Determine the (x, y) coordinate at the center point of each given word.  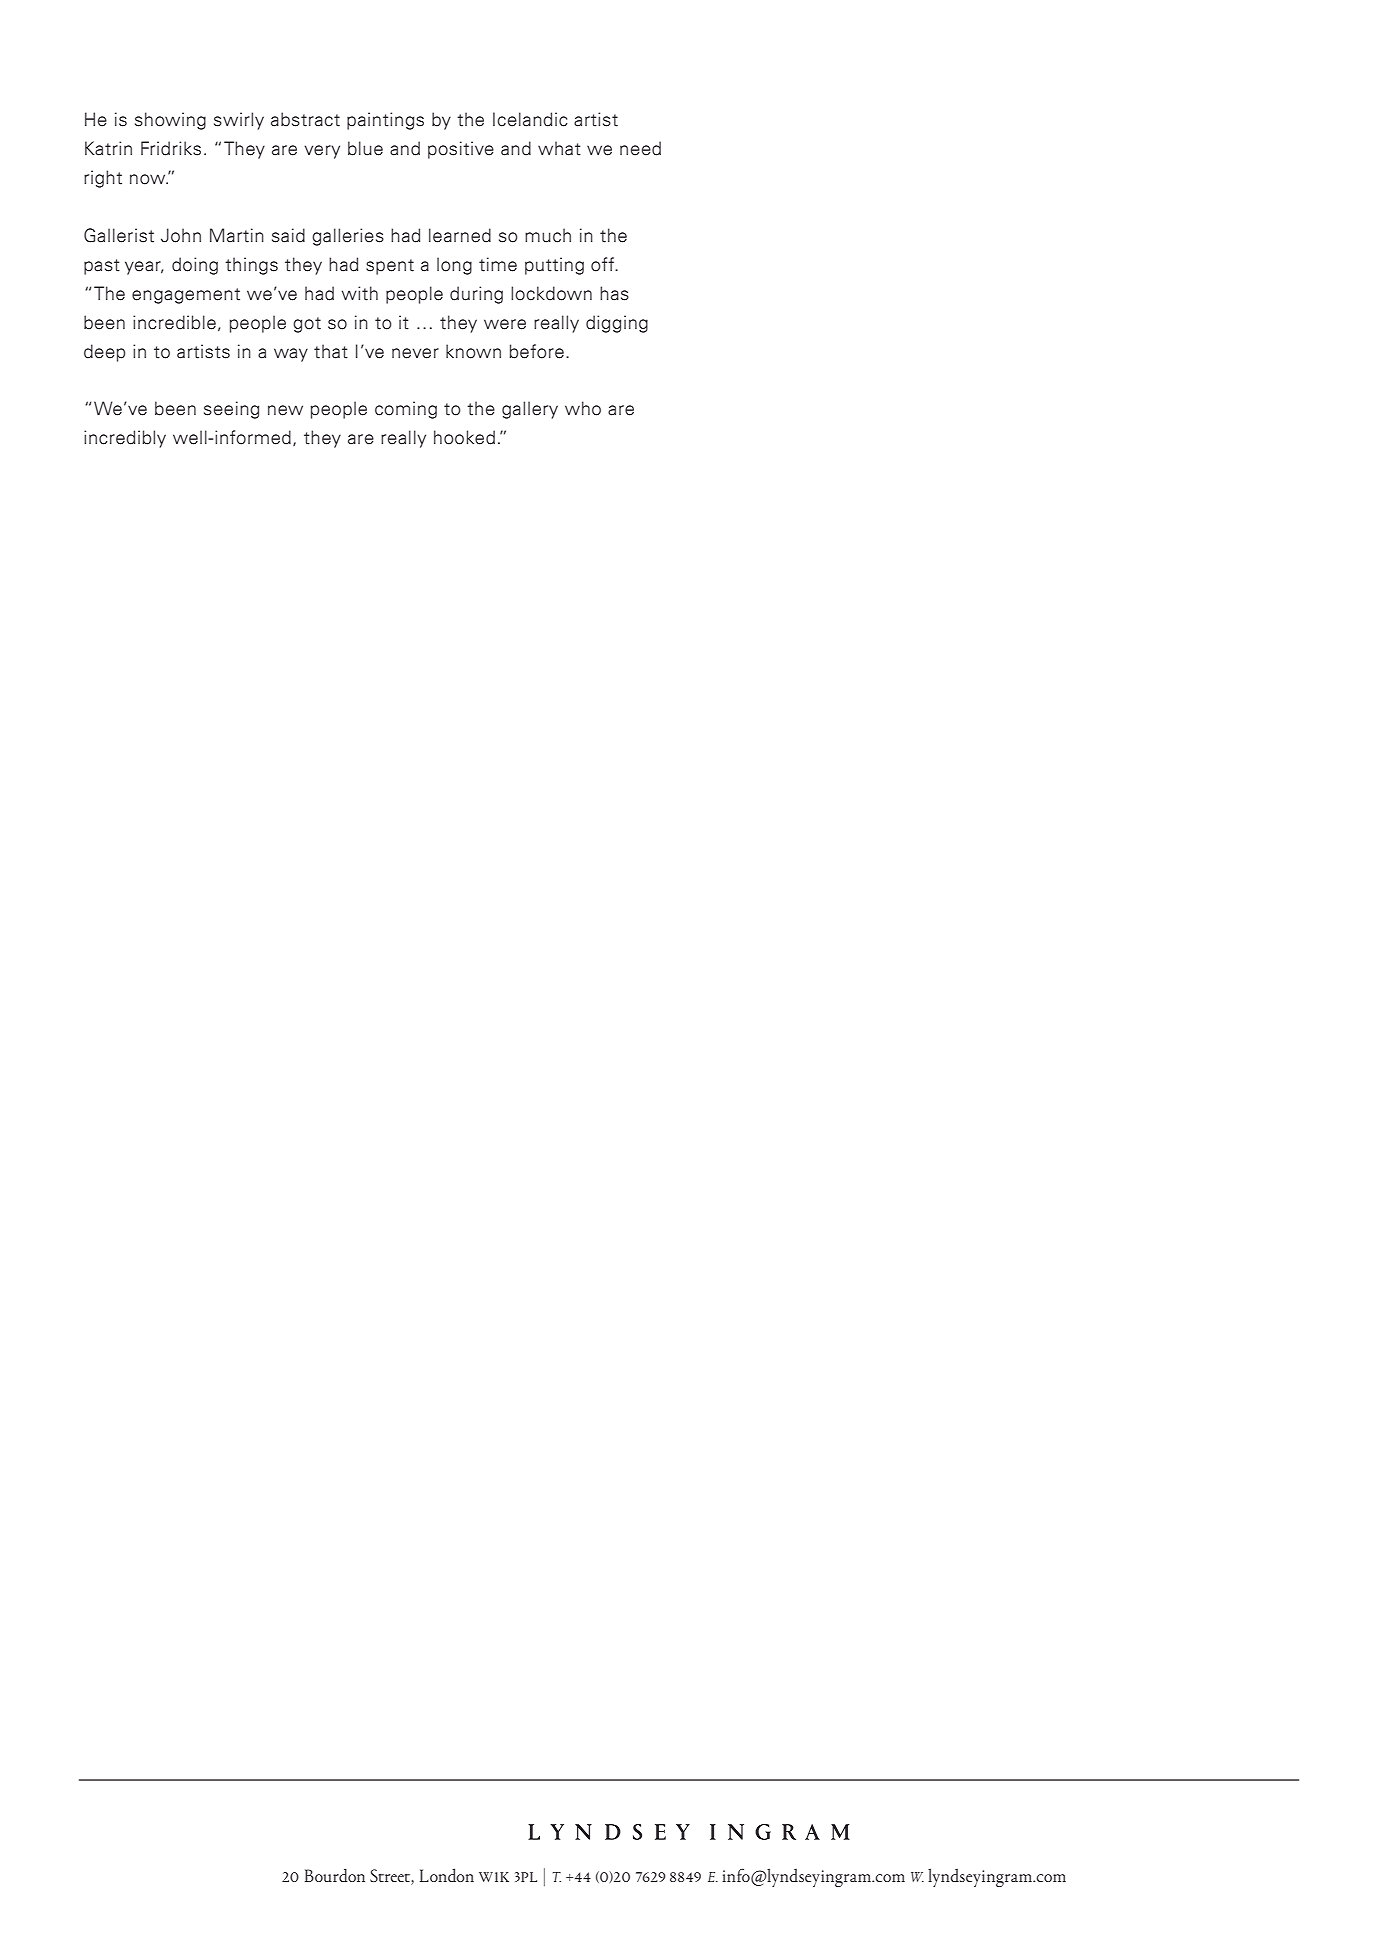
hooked (464, 437)
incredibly (125, 439)
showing (170, 121)
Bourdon (335, 1875)
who (583, 408)
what (559, 148)
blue (365, 148)
